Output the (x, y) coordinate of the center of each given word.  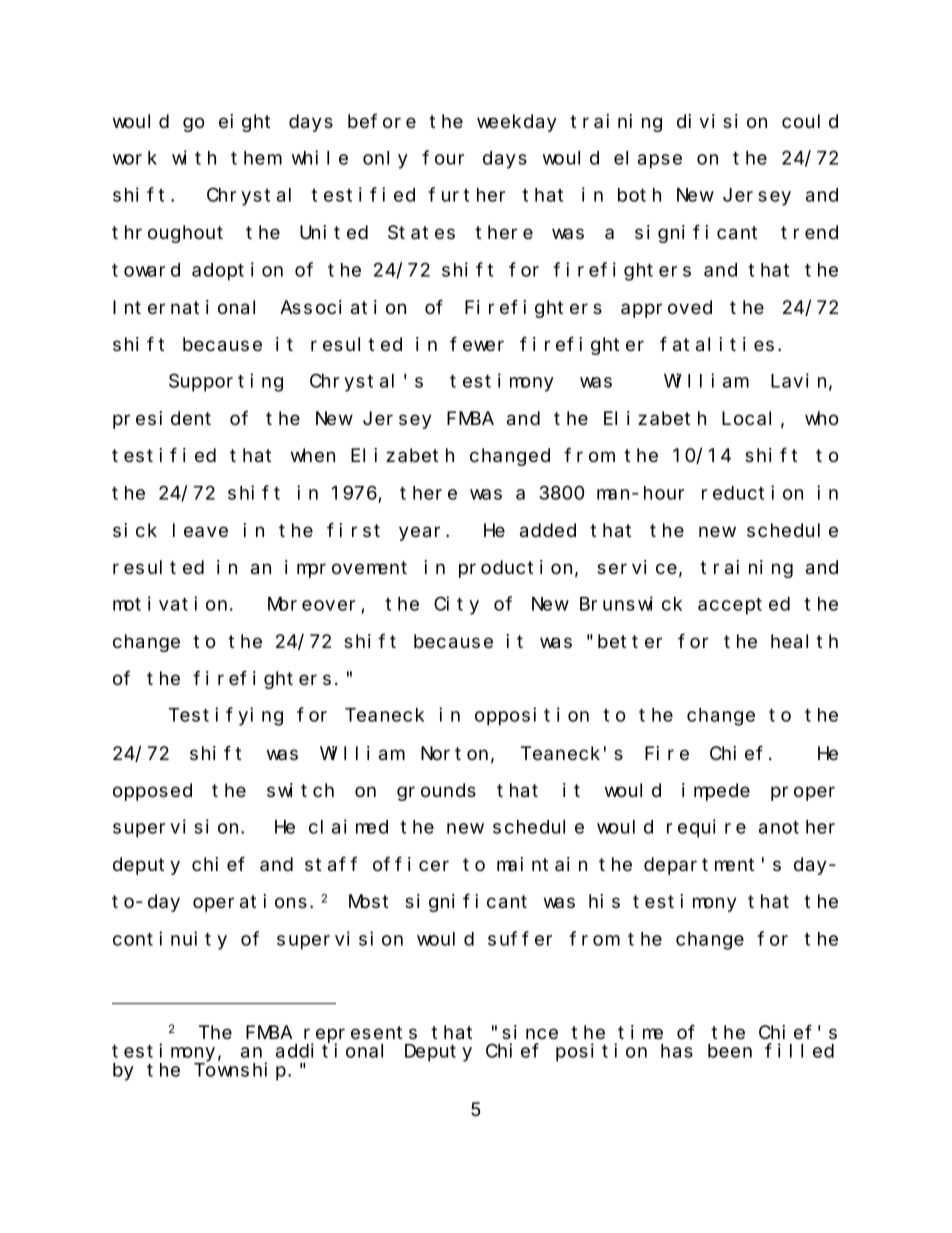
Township (240, 1071)
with (194, 157)
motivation (170, 603)
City (456, 605)
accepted (744, 606)
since (530, 1032)
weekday (517, 123)
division (722, 121)
